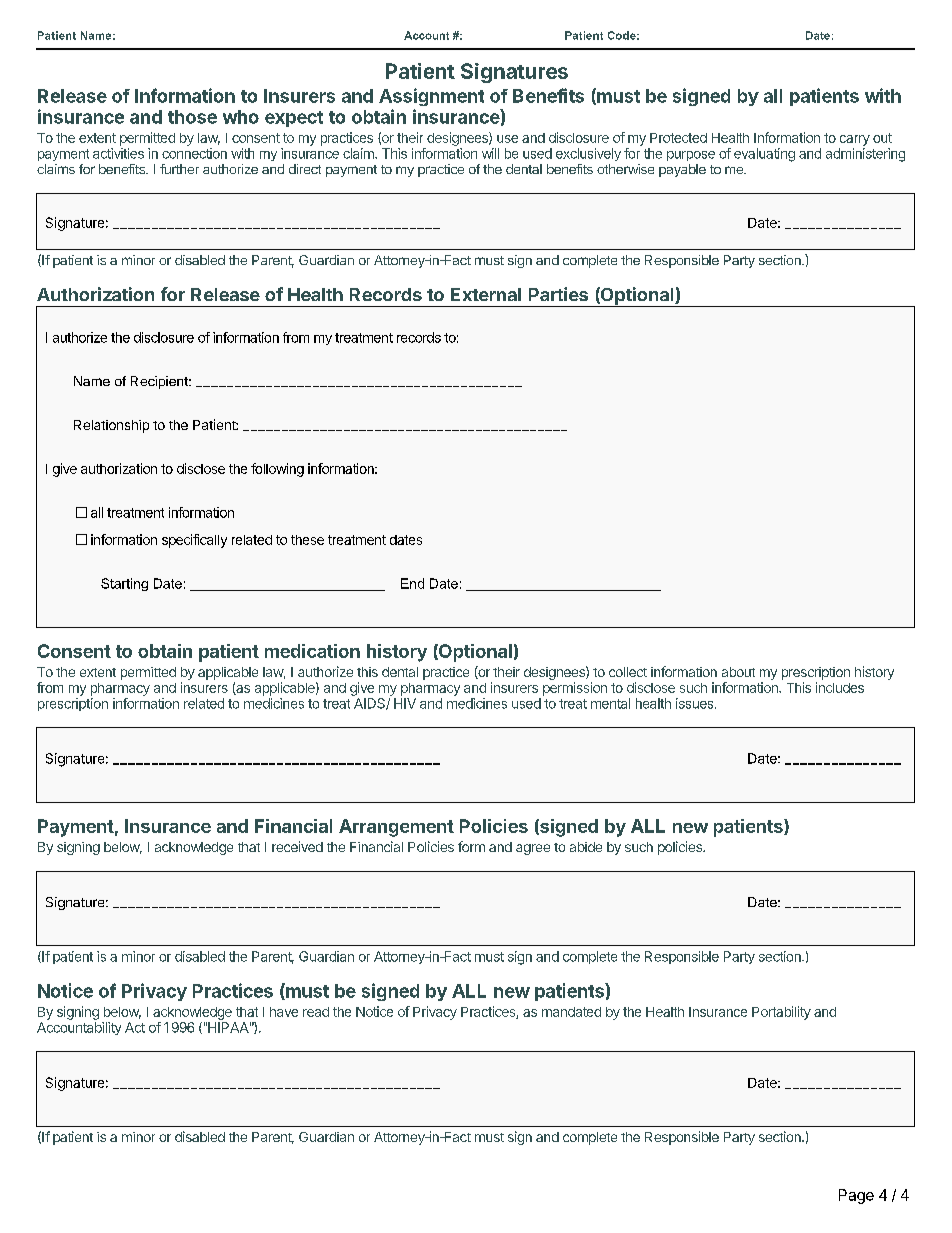 The height and width of the screenshot is (1233, 952). I want to click on will, so click(490, 153).
